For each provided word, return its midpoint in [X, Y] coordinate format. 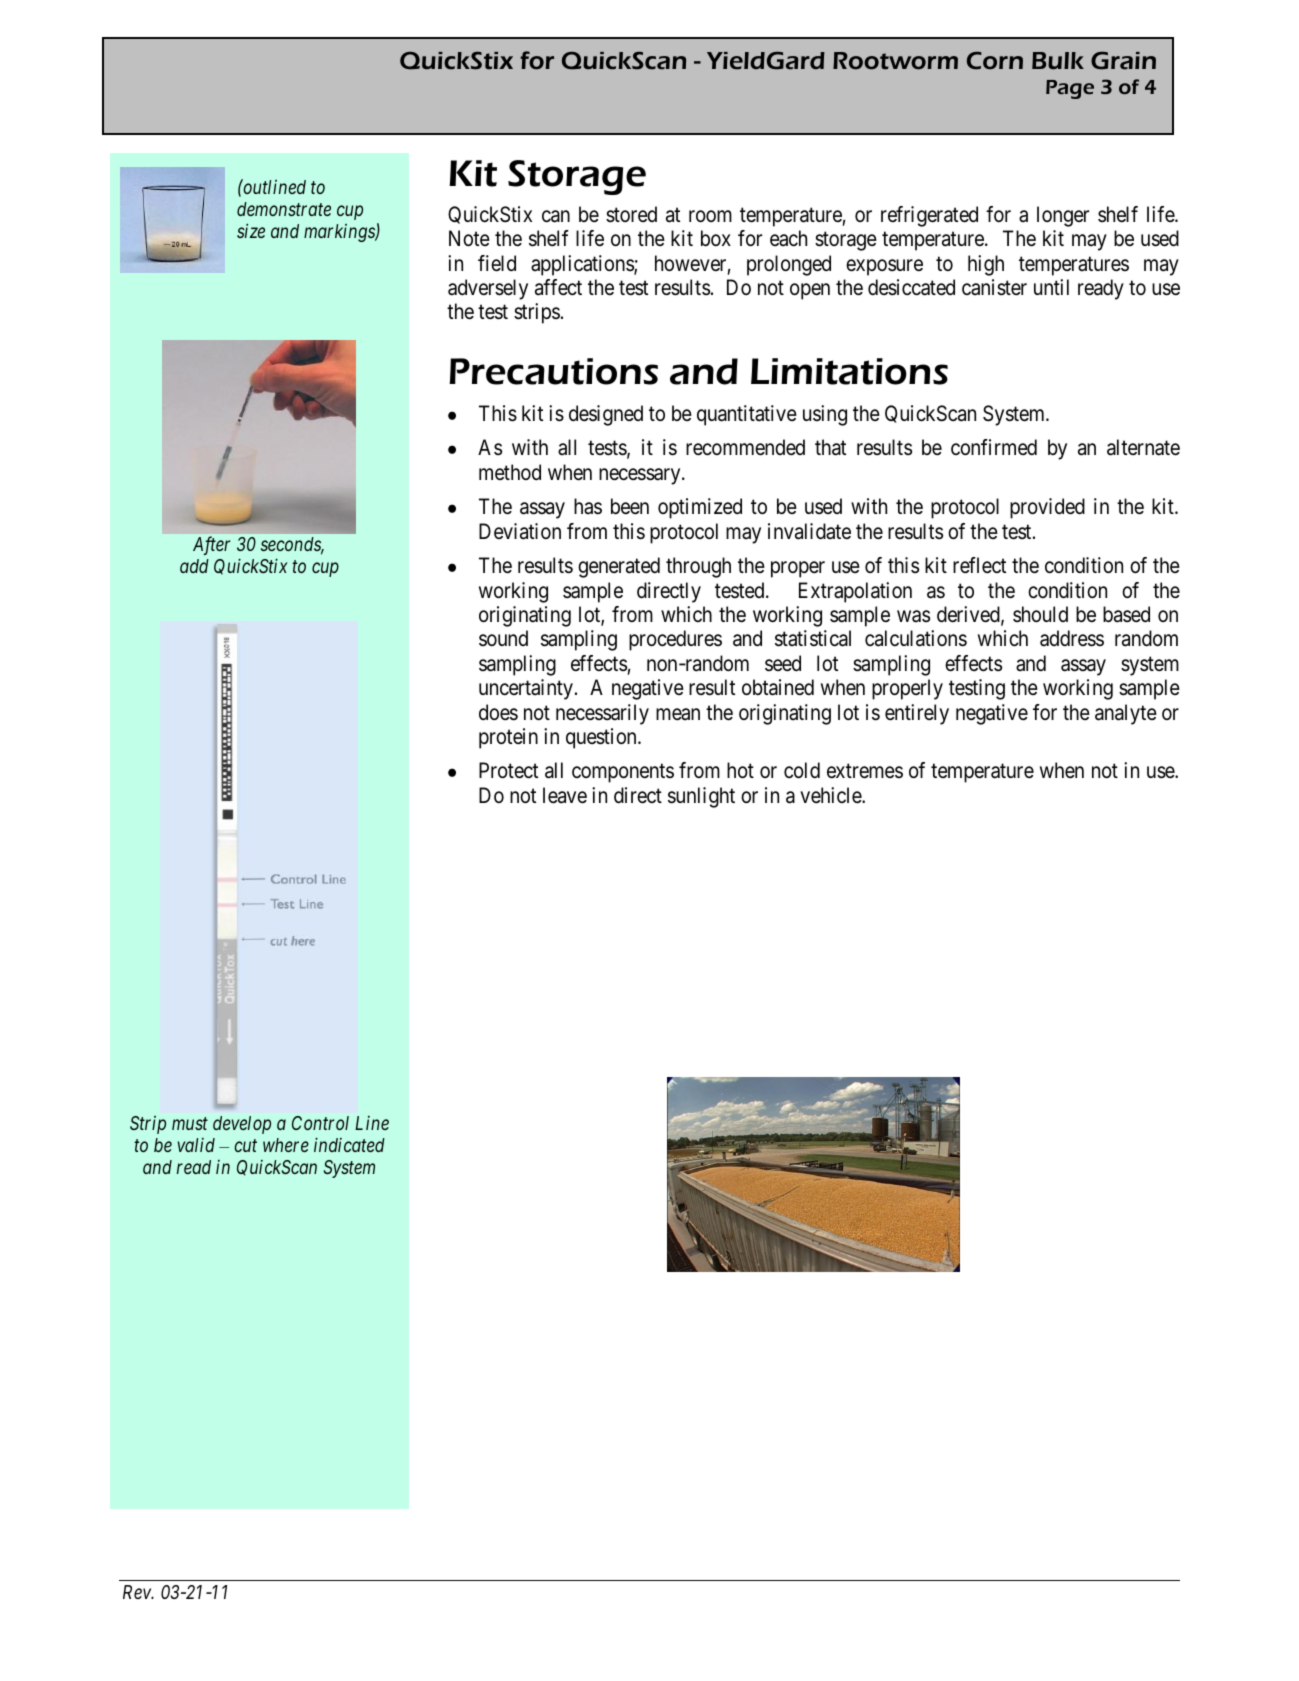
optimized [700, 508]
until [1051, 287]
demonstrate [284, 209]
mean [678, 714]
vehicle [831, 795]
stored [631, 214]
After [211, 545]
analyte [1126, 714]
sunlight [701, 797]
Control [320, 1123]
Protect [508, 771]
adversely [488, 289]
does [498, 712]
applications [583, 265]
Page [1070, 89]
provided [1047, 508]
